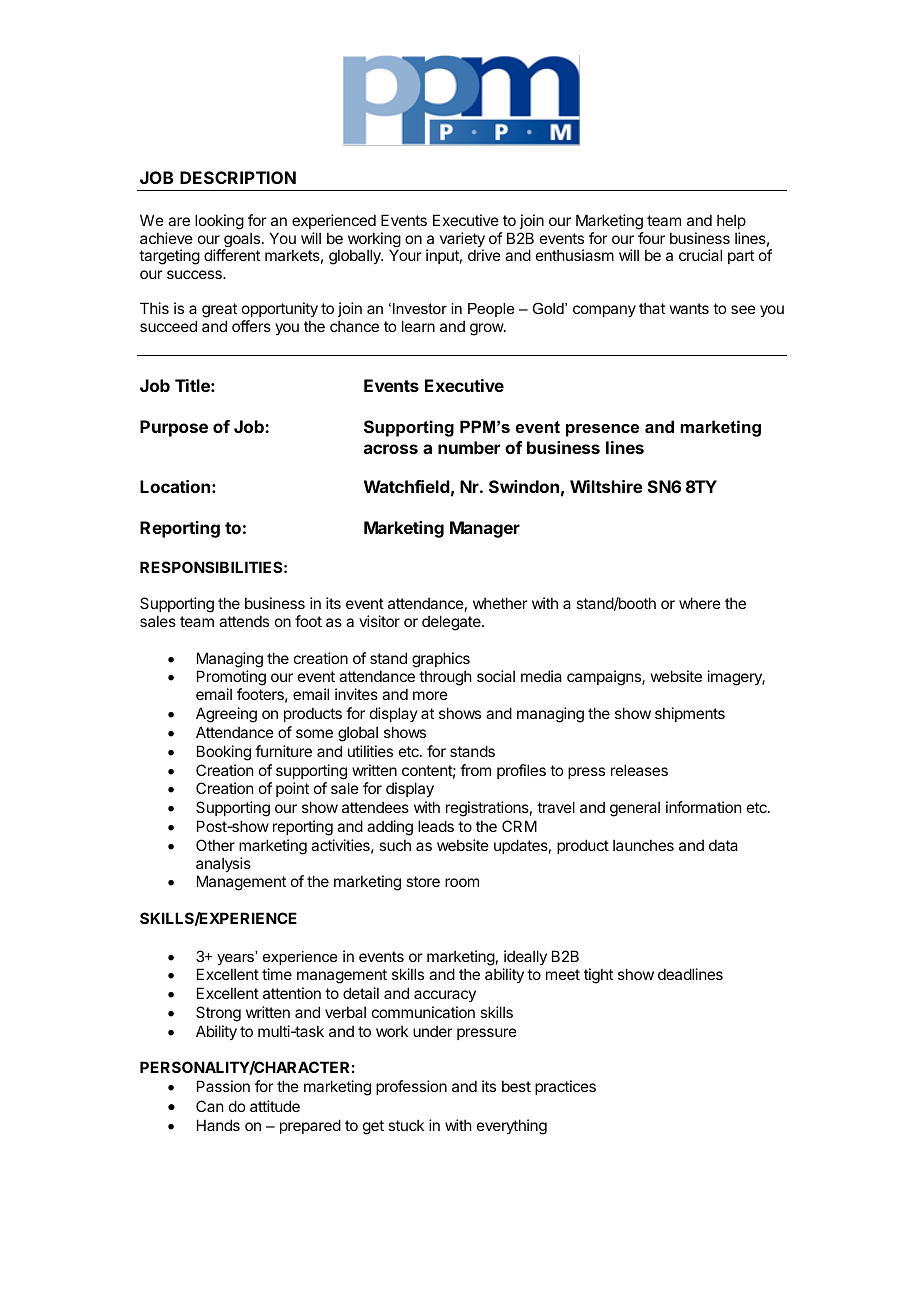  I want to click on where, so click(700, 603).
